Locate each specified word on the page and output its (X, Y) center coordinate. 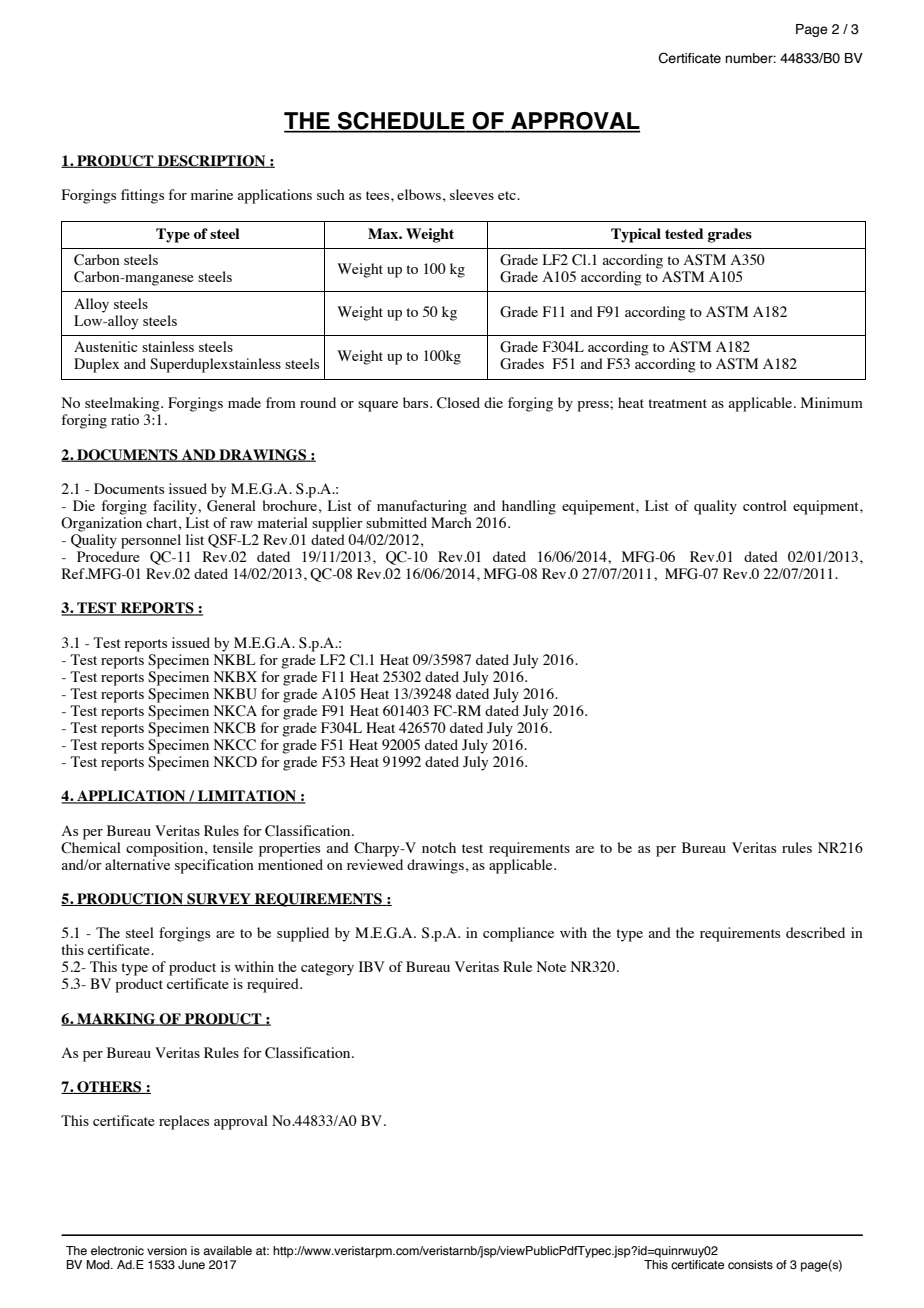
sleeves (472, 194)
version (167, 1250)
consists (750, 1264)
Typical (636, 235)
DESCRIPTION (212, 161)
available (227, 1250)
